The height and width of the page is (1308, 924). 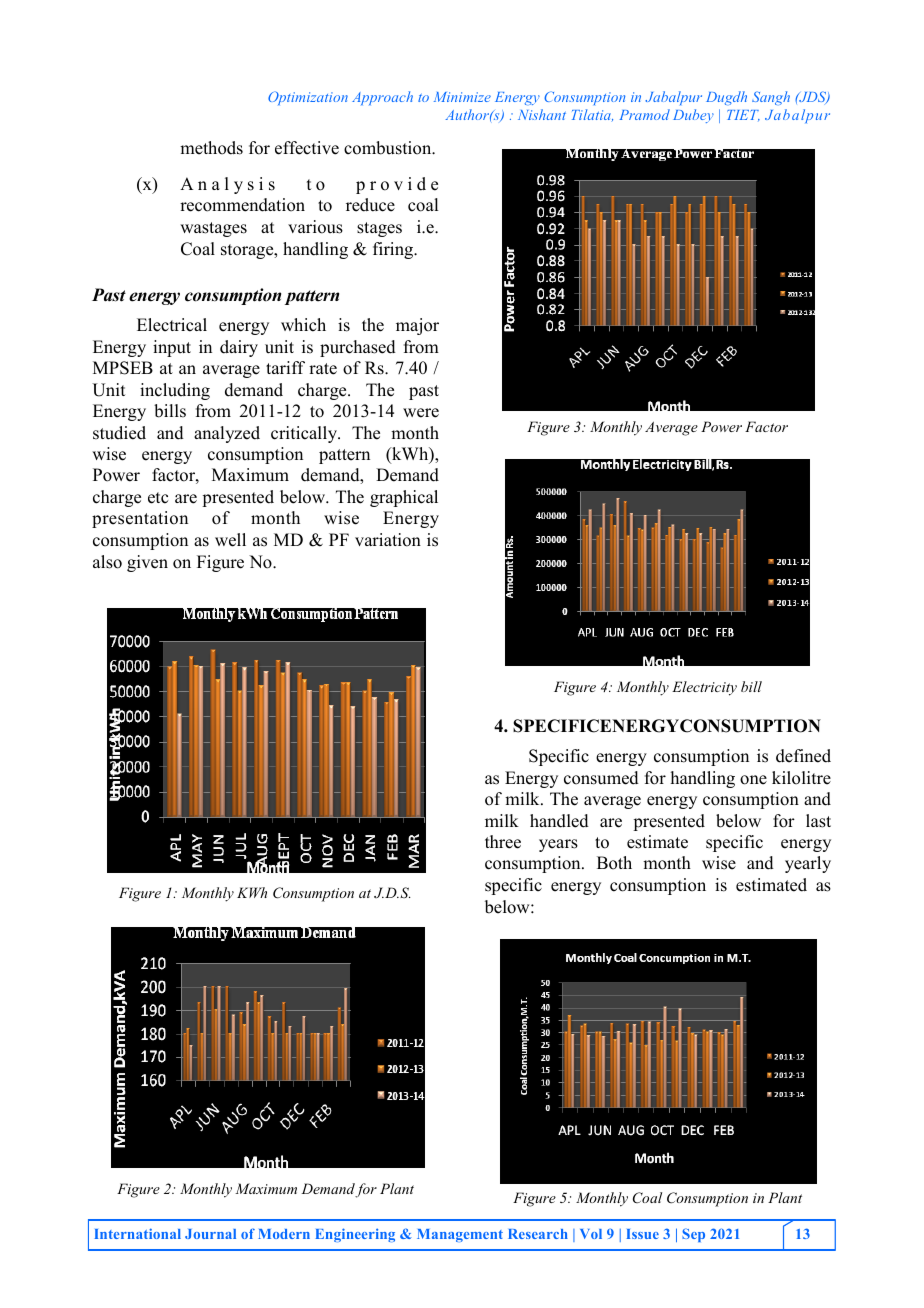 What do you see at coordinates (211, 148) in the page?
I see `methods` at bounding box center [211, 148].
